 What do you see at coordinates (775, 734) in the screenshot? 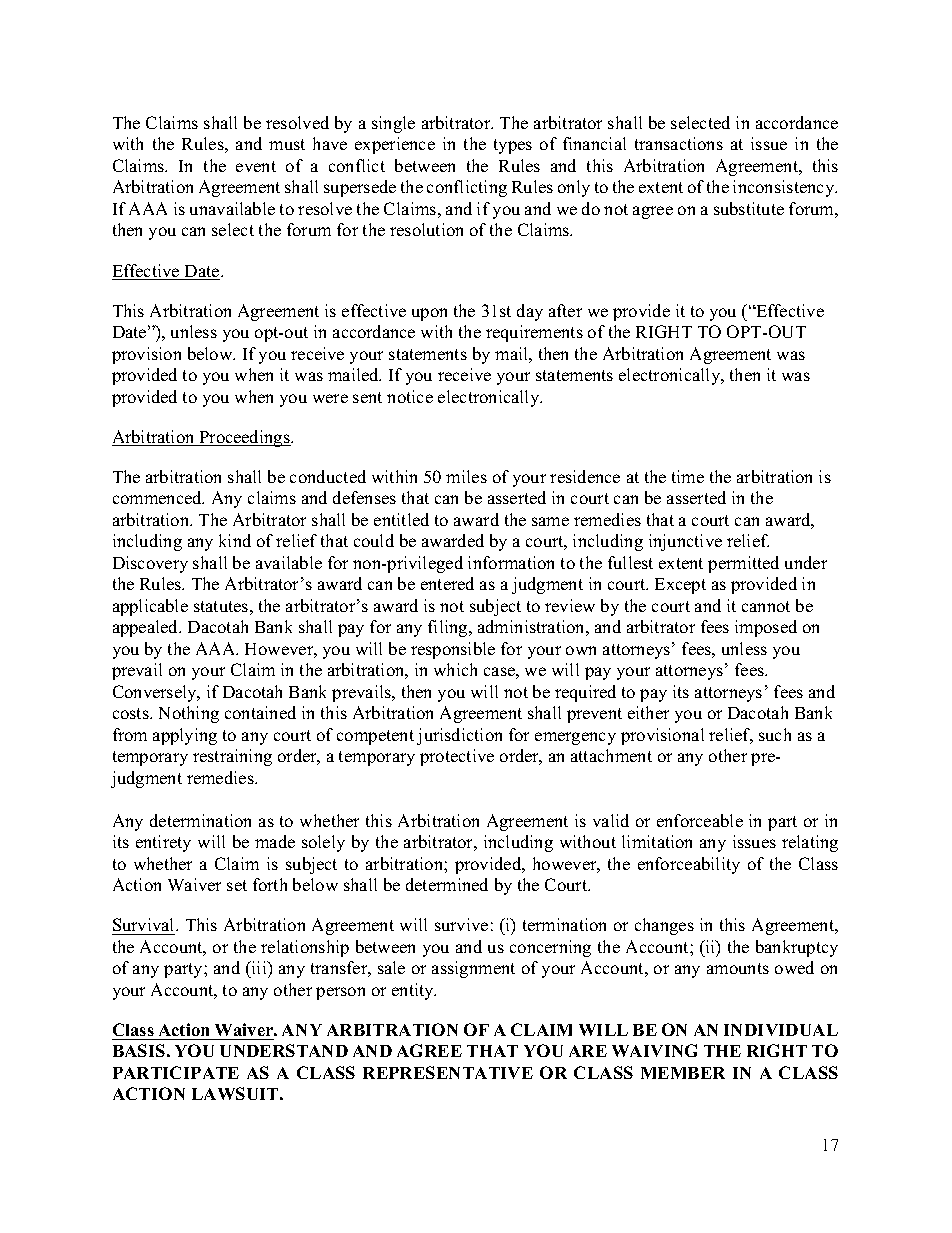
I see `such` at bounding box center [775, 734].
